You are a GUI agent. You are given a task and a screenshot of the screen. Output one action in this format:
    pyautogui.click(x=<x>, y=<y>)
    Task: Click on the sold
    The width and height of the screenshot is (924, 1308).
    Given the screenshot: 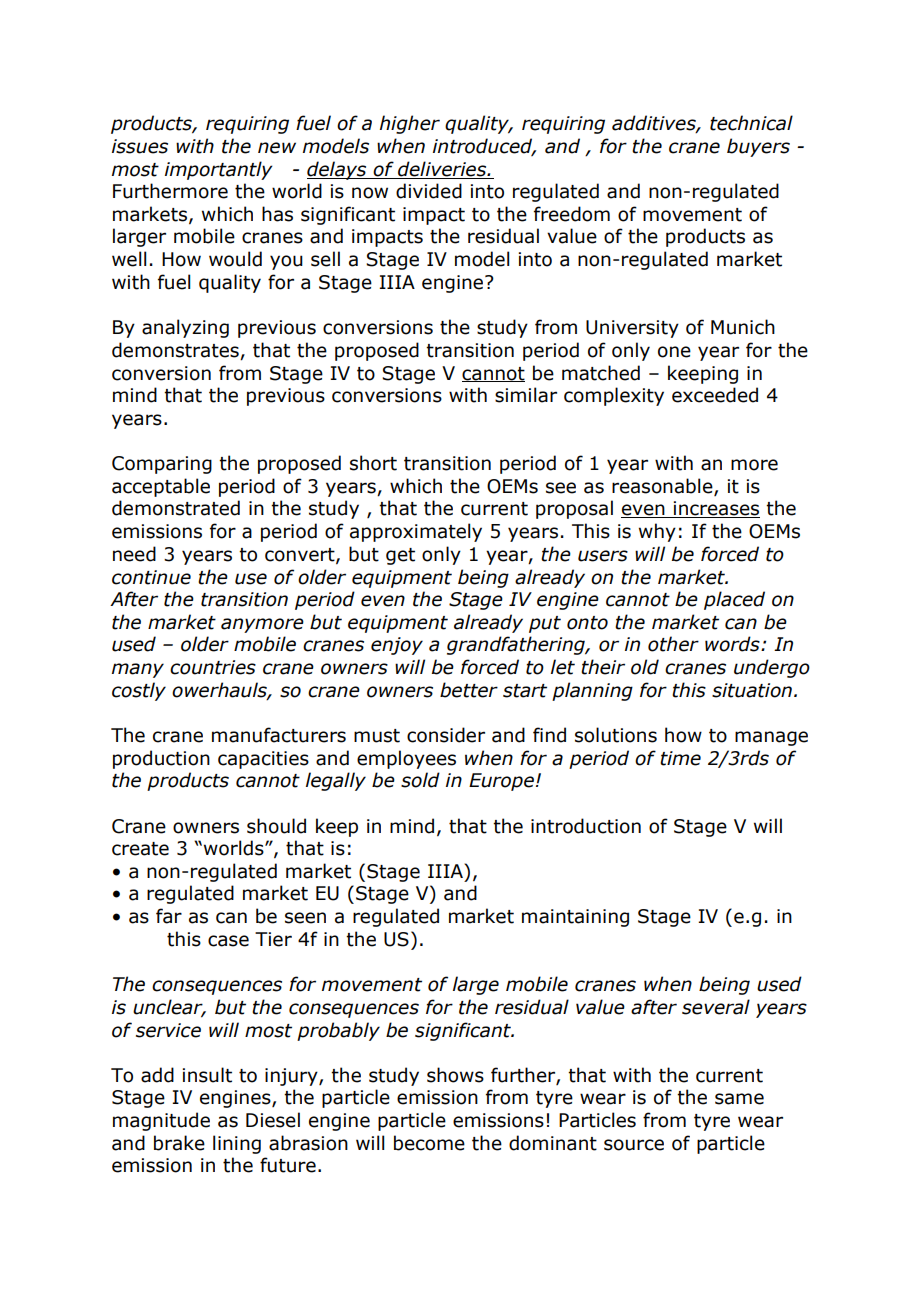 What is the action you would take?
    pyautogui.click(x=420, y=780)
